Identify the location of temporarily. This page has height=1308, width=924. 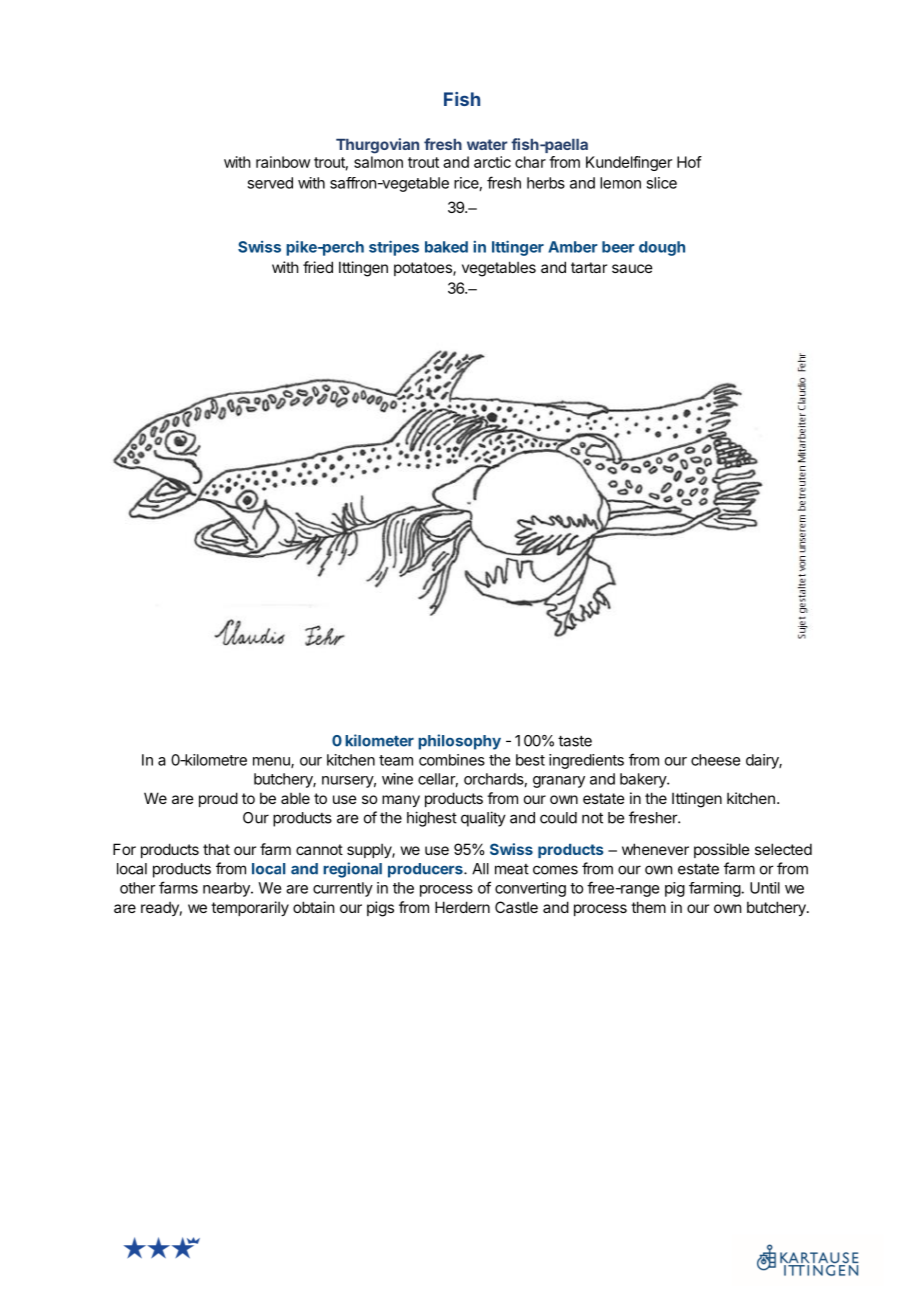
(250, 908).
